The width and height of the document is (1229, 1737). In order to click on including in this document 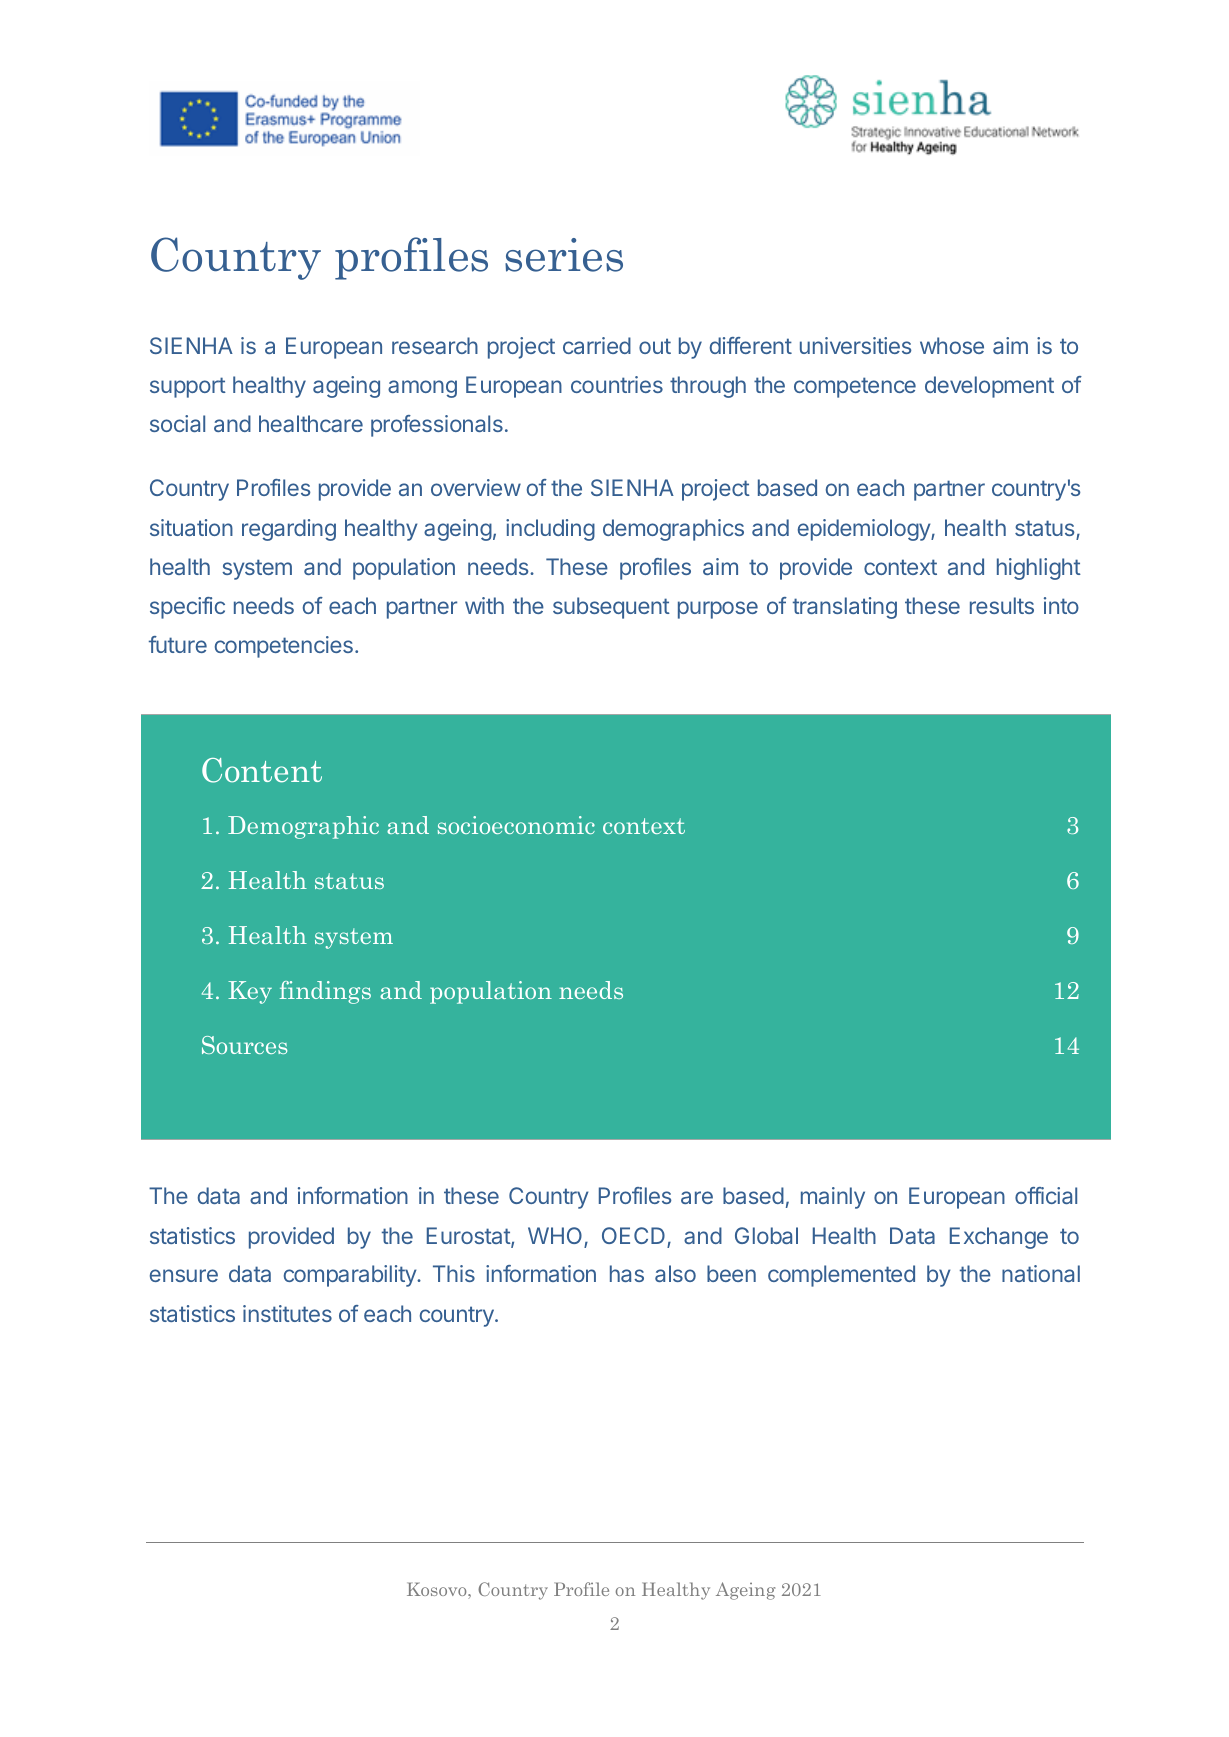, I will do `click(550, 530)`.
